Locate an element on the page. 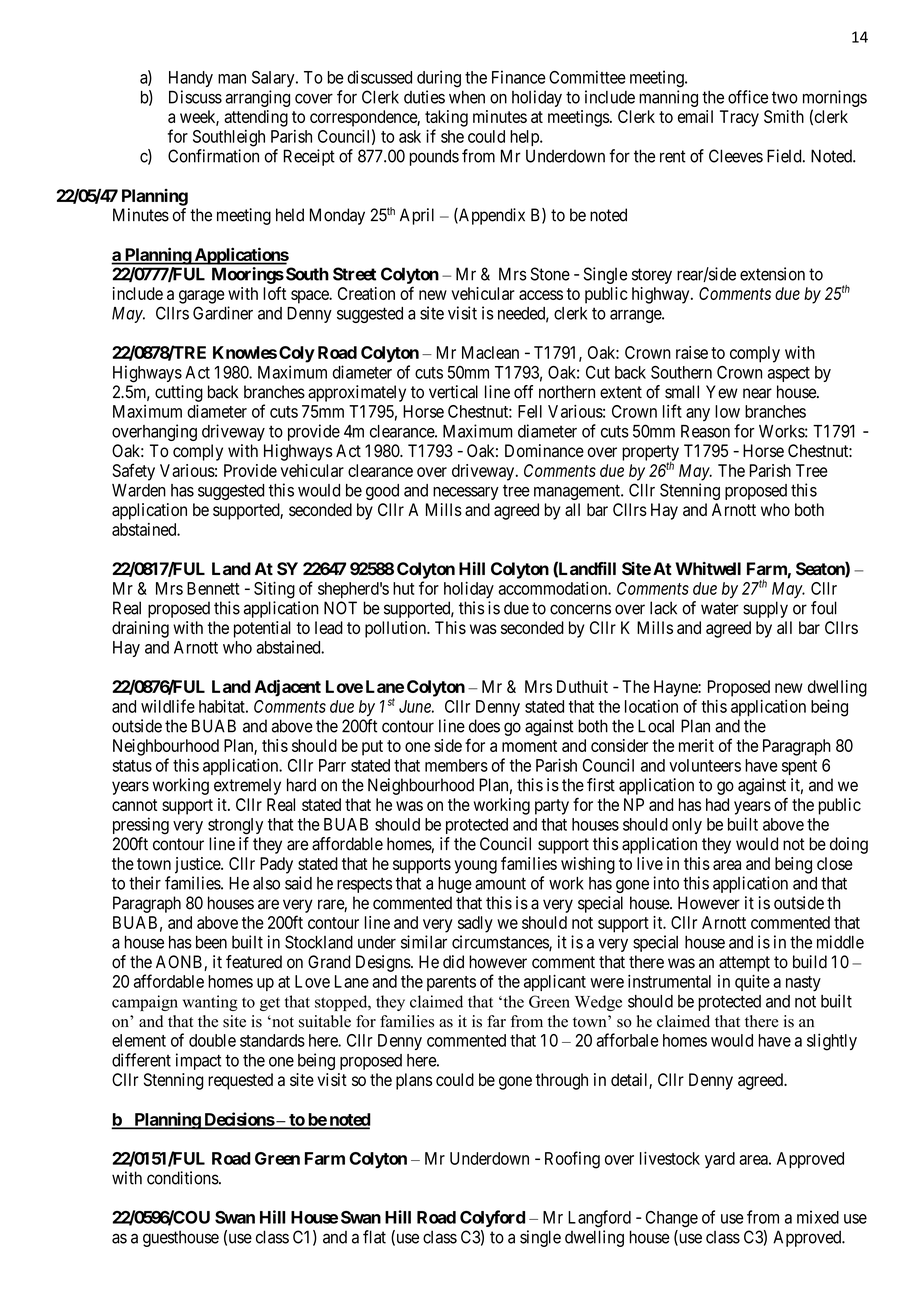 The width and height of the image is (924, 1308). Smith is located at coordinates (784, 116).
